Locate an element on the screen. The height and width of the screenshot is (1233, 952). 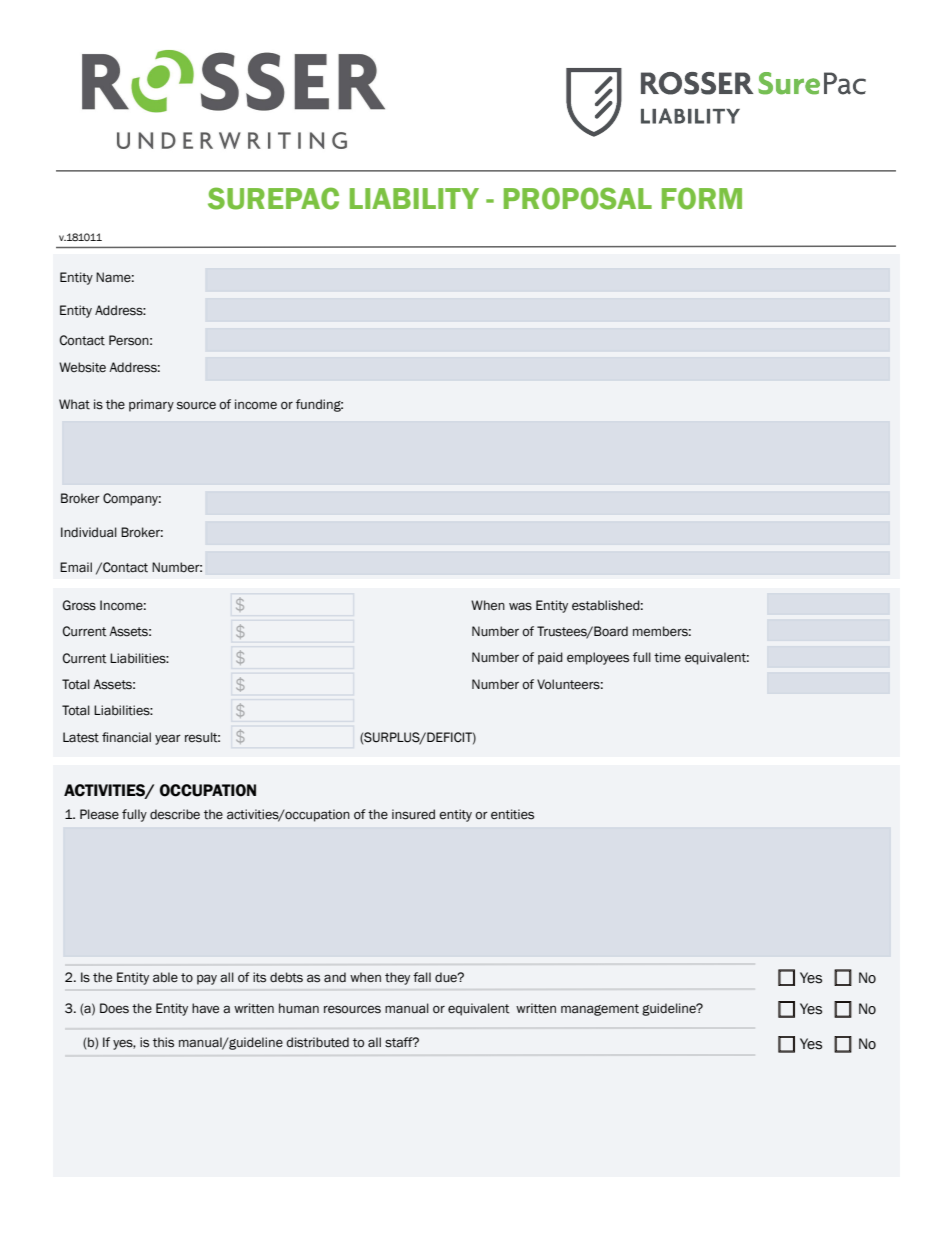
employees is located at coordinates (598, 658).
